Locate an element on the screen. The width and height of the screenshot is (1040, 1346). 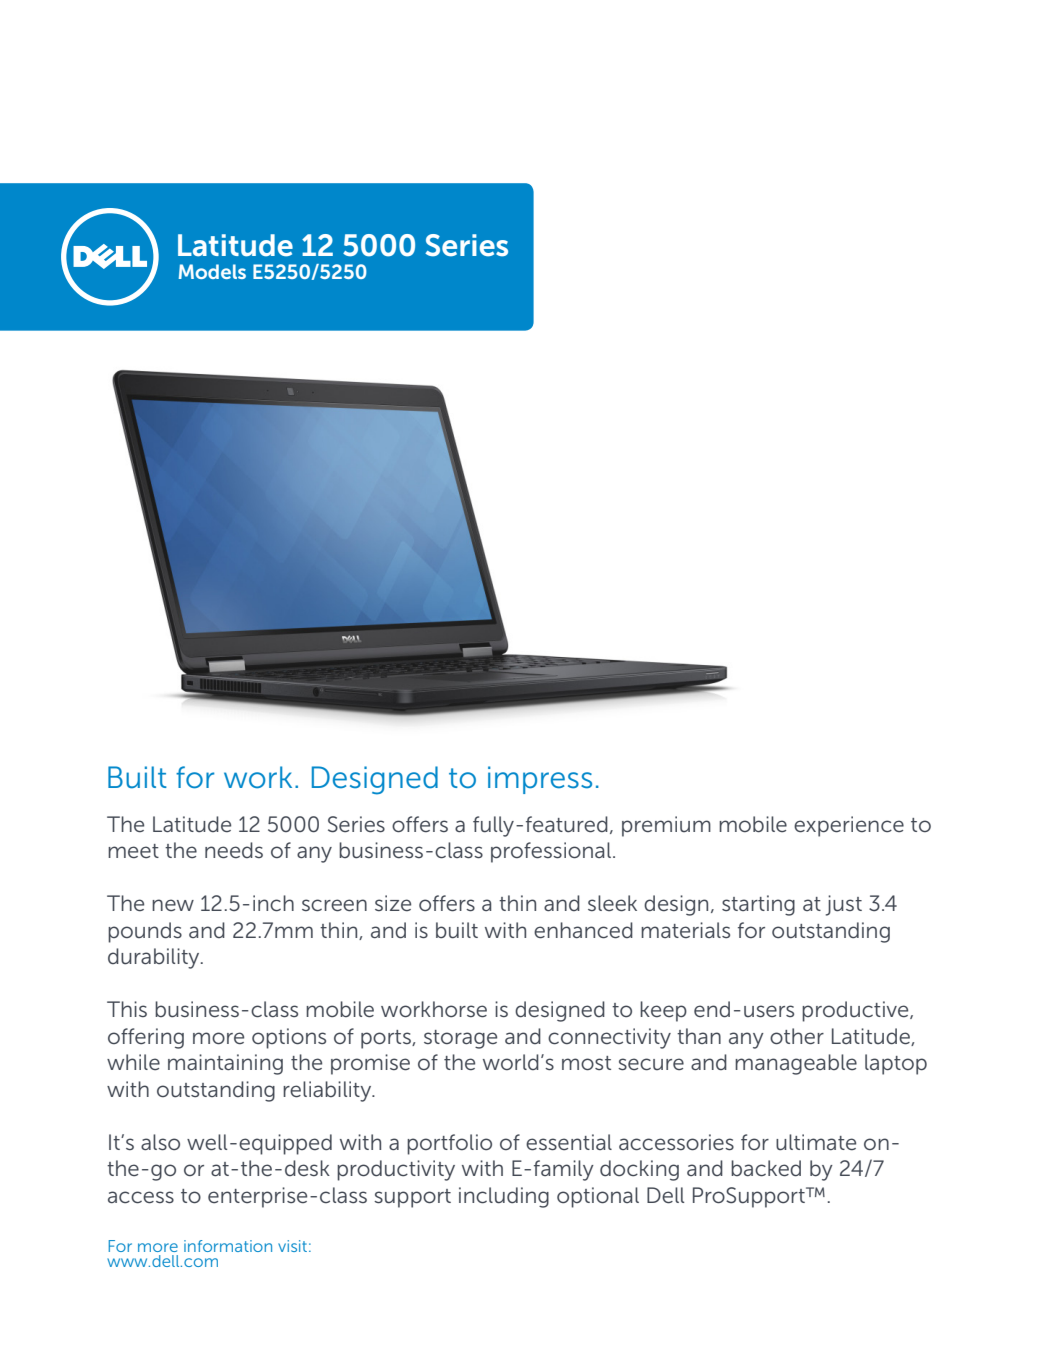
Models is located at coordinates (212, 271).
